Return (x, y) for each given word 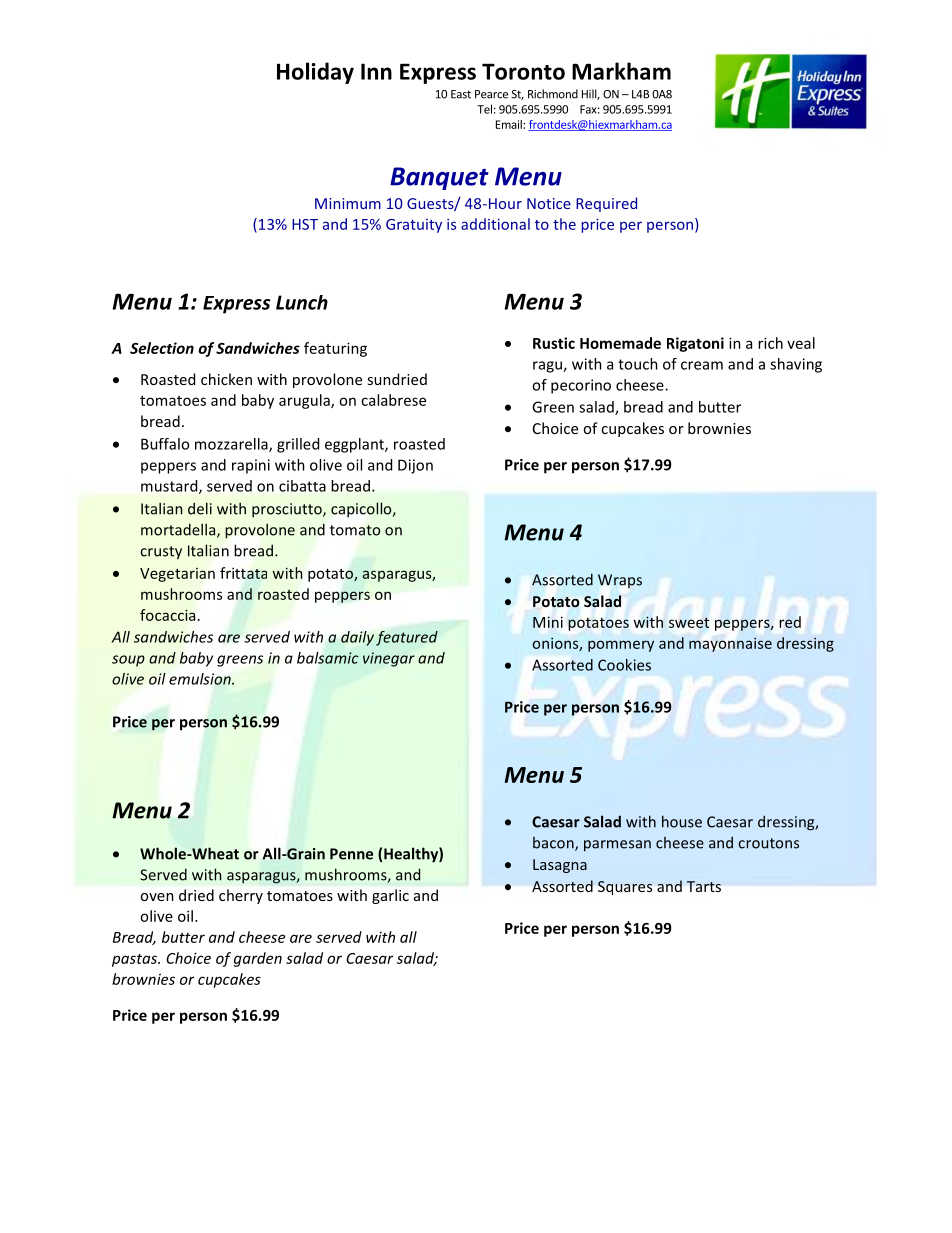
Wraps (620, 581)
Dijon (415, 466)
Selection (162, 348)
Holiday (315, 73)
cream (702, 365)
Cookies (624, 665)
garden (258, 959)
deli (200, 508)
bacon (554, 844)
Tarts (704, 886)
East (461, 94)
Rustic (554, 343)
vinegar (389, 659)
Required (606, 204)
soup (128, 661)
